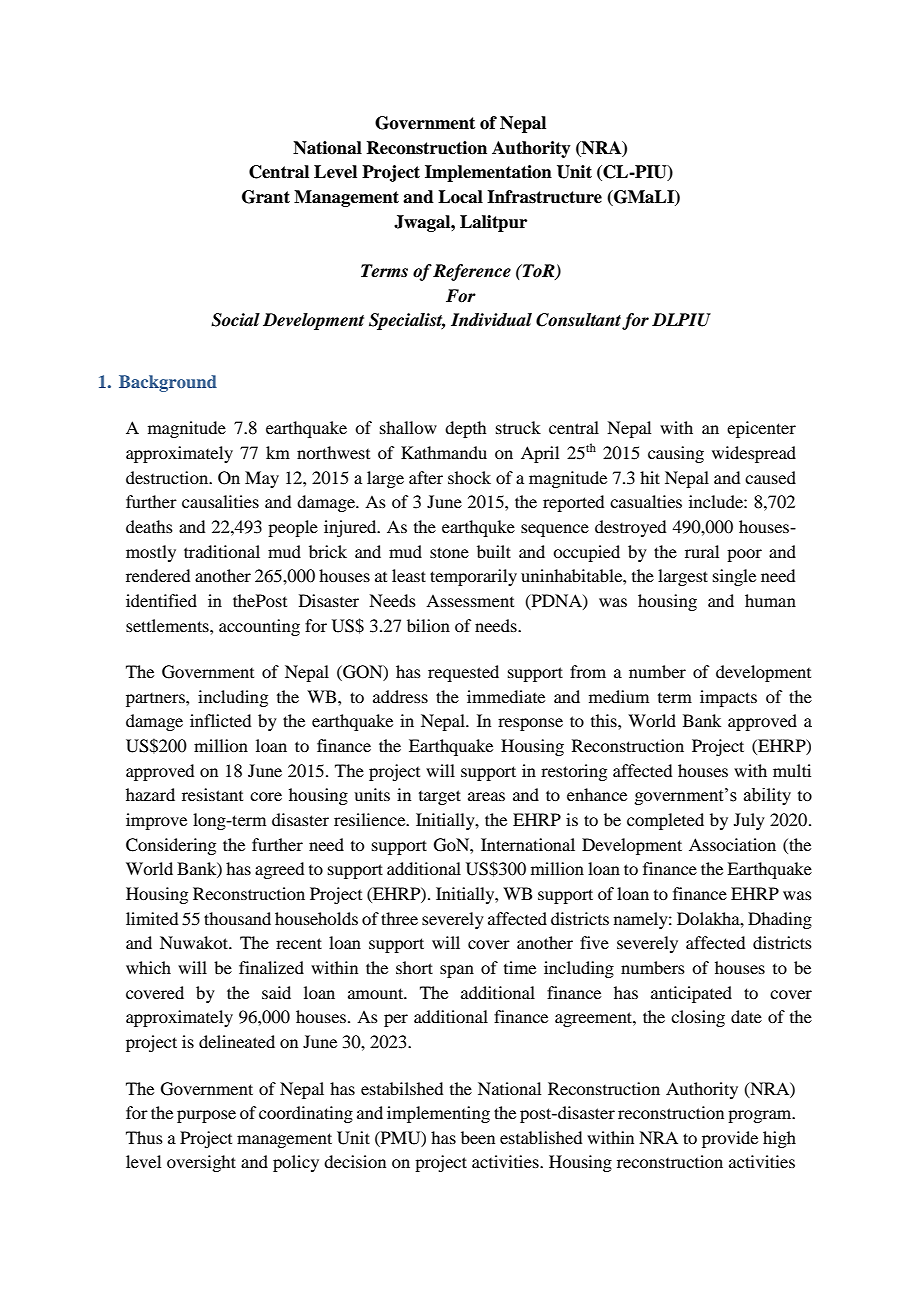 Image resolution: width=924 pixels, height=1308 pixels. Describe the element at coordinates (732, 844) in the screenshot. I see `Association` at that location.
